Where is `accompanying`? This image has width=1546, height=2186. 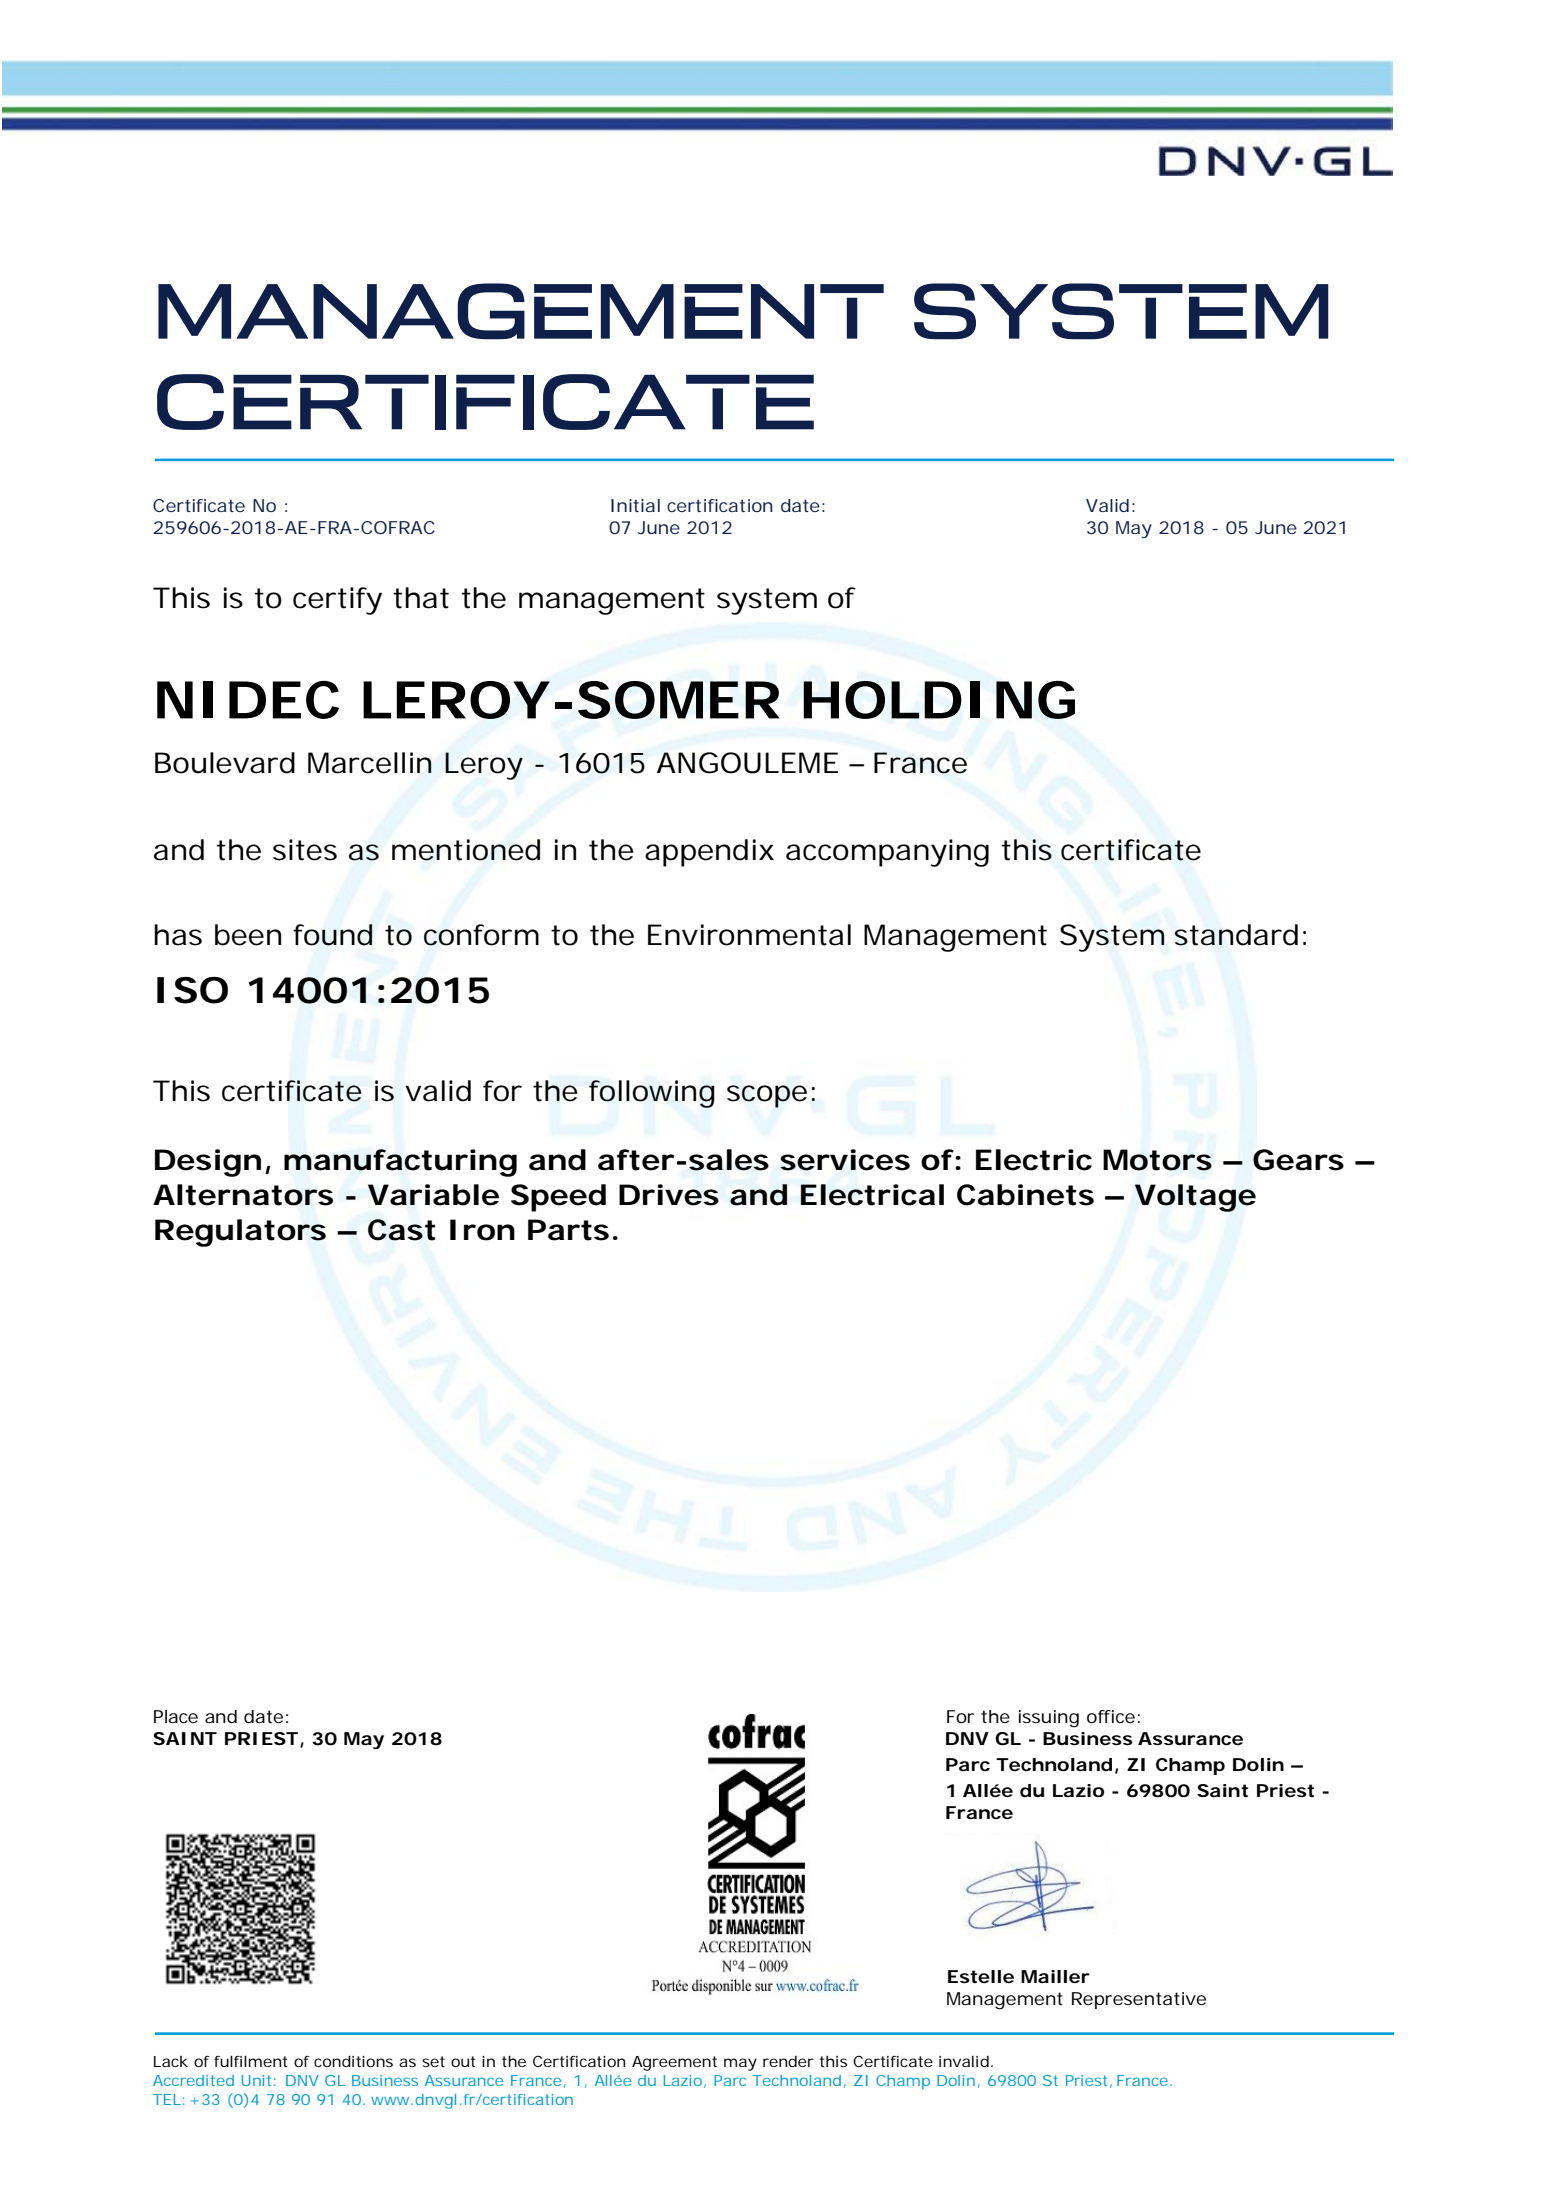
accompanying is located at coordinates (887, 853).
